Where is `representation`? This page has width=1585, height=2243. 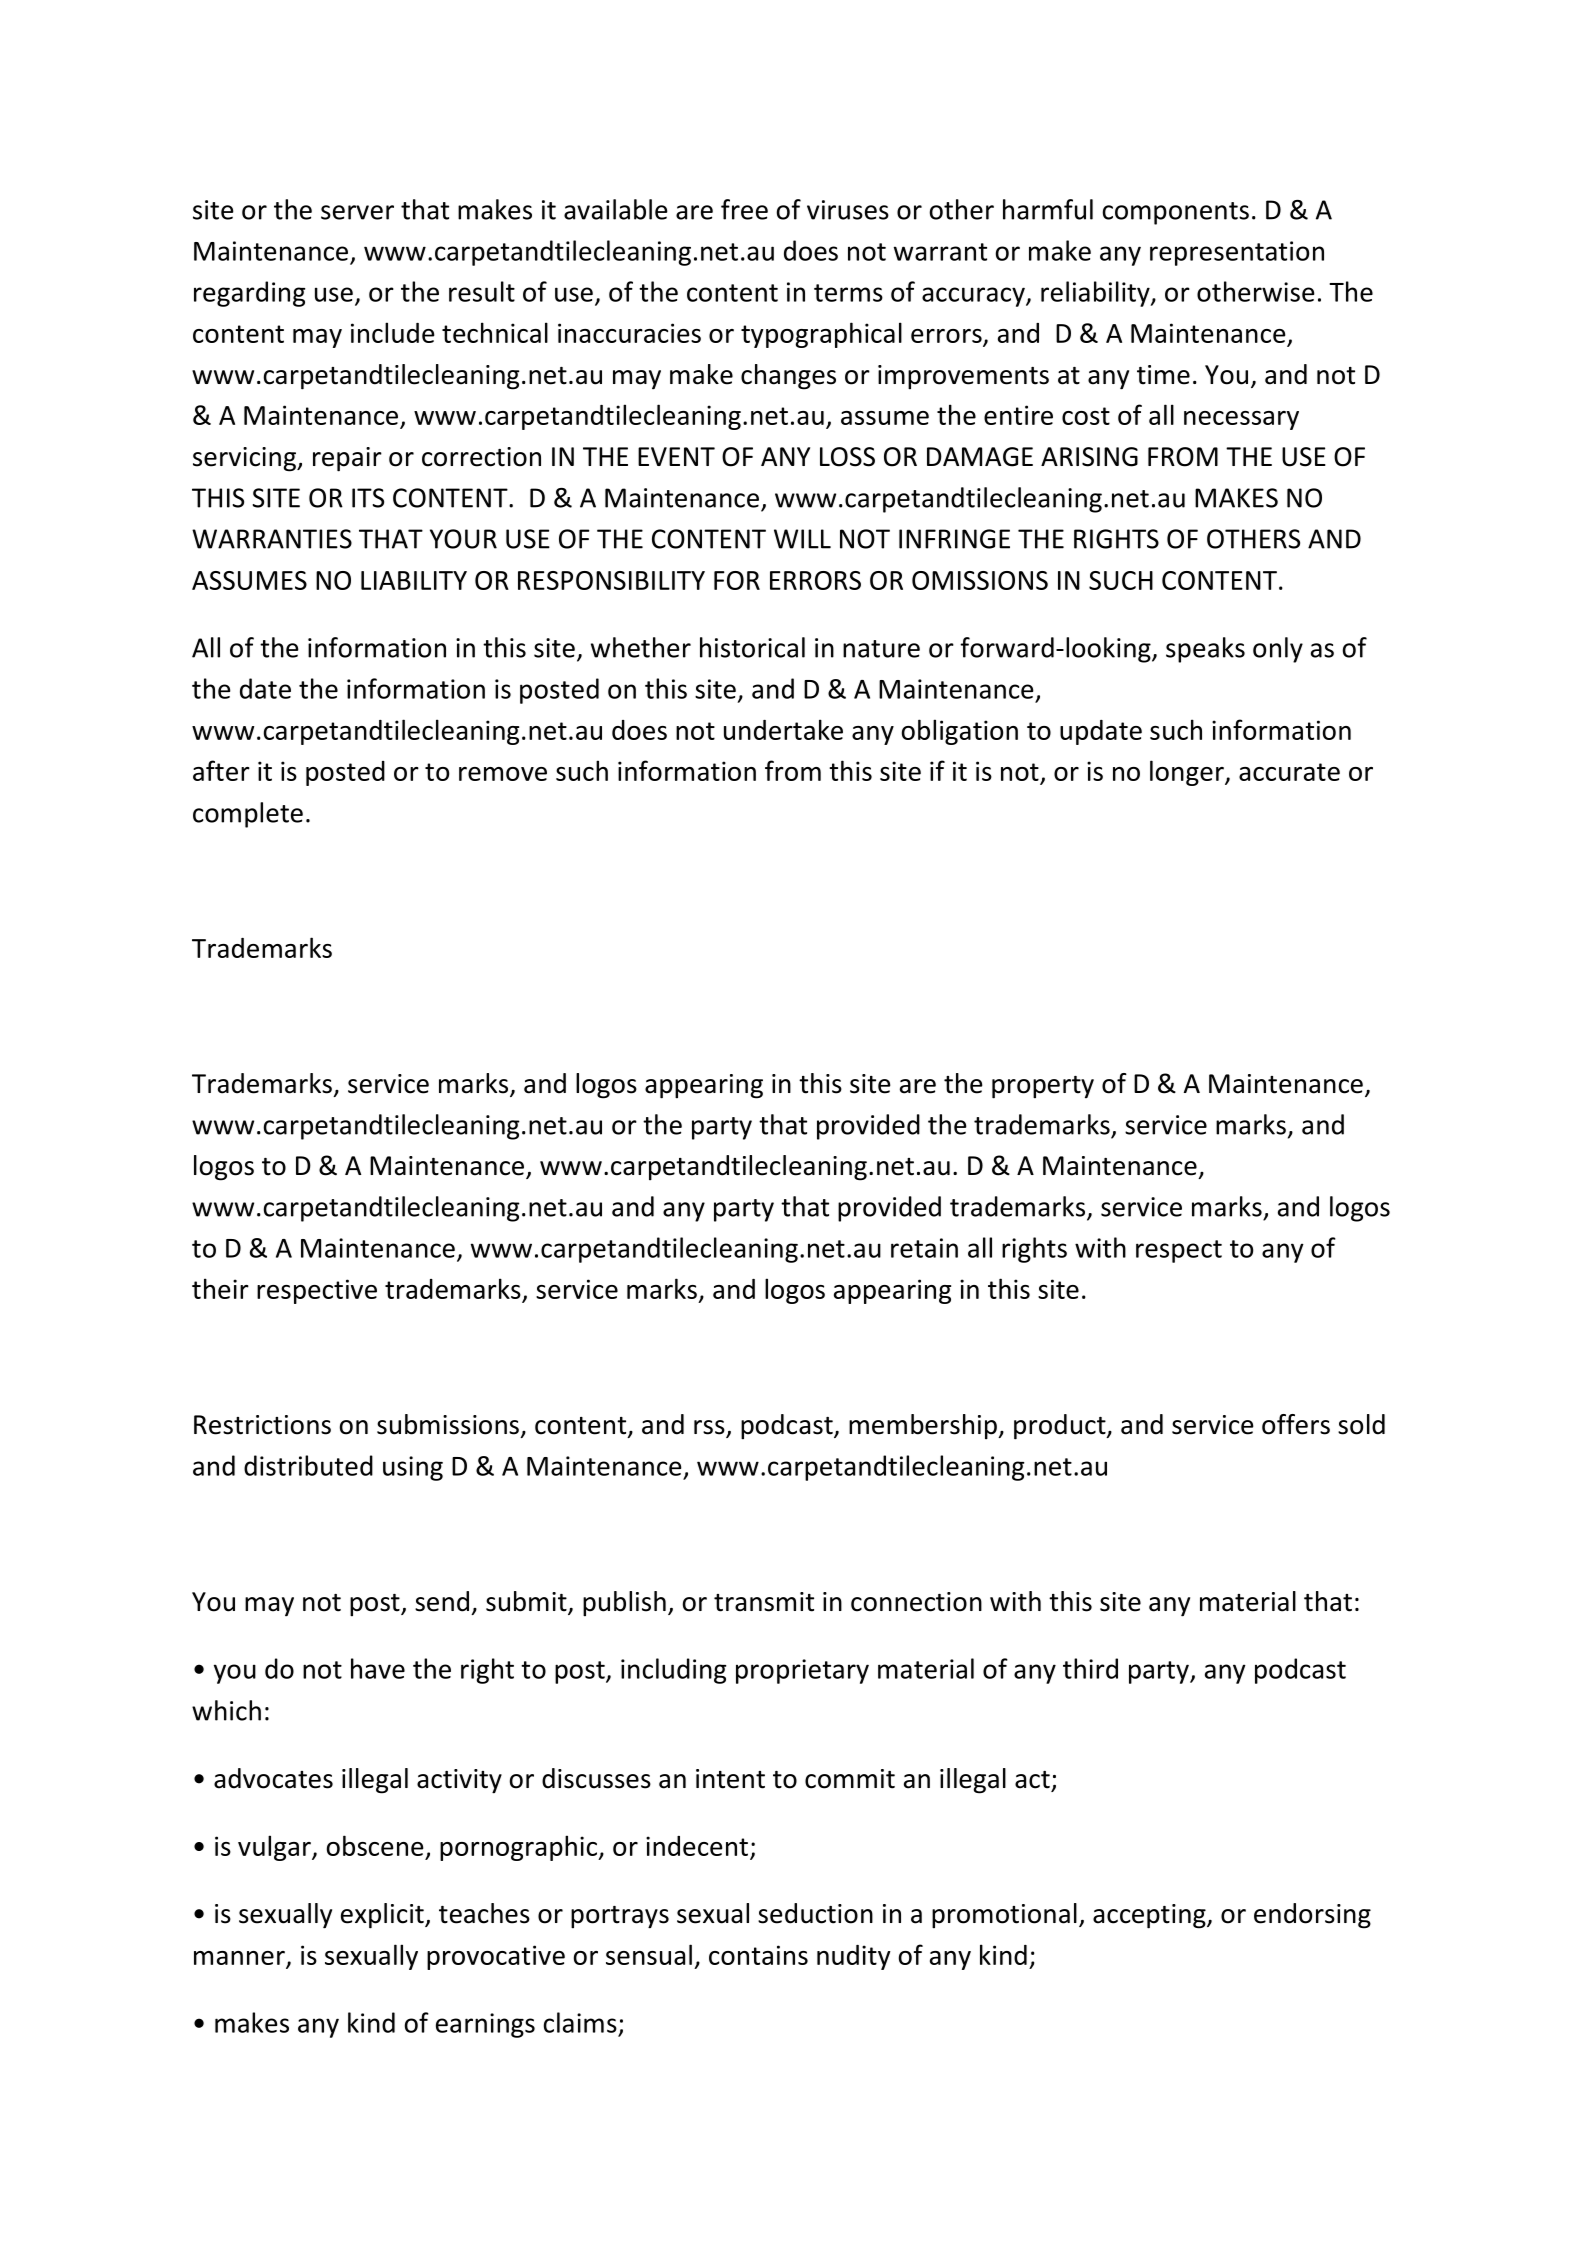
representation is located at coordinates (1237, 253).
